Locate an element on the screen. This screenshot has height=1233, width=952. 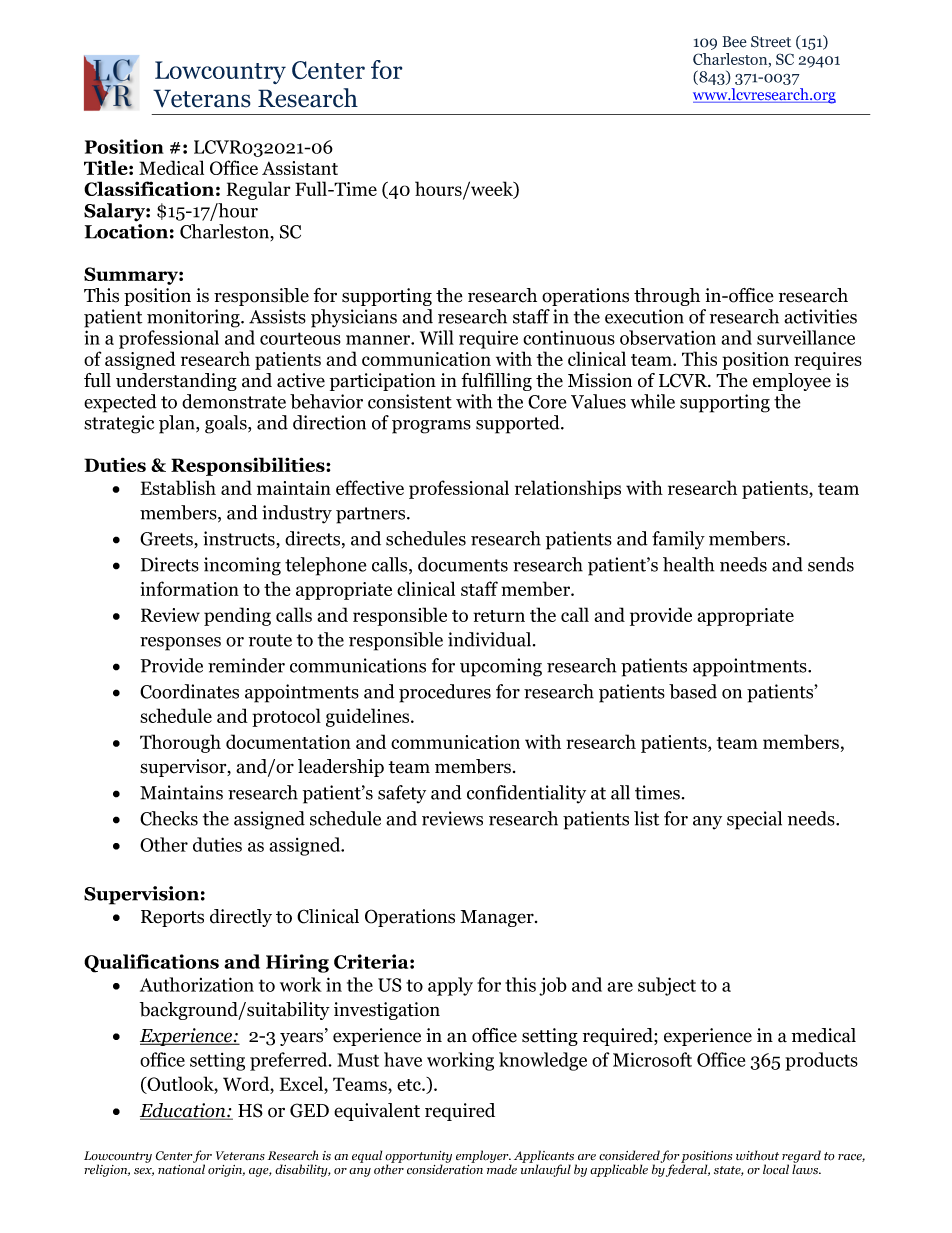
Regular is located at coordinates (258, 190).
